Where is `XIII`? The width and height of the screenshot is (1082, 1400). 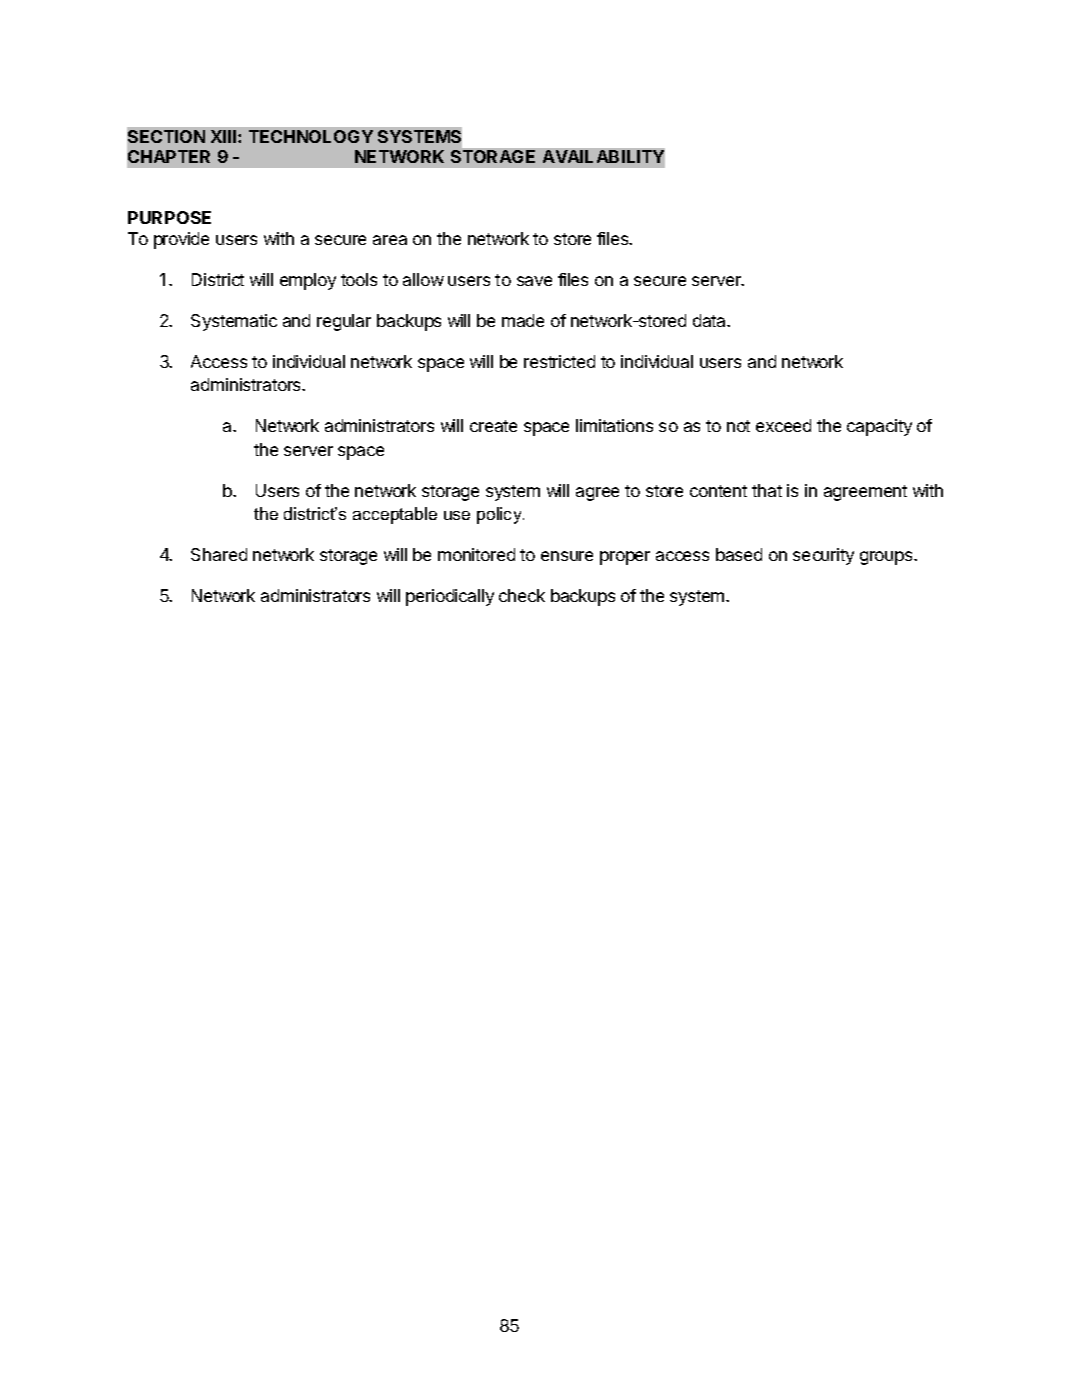
XIII is located at coordinates (225, 136).
